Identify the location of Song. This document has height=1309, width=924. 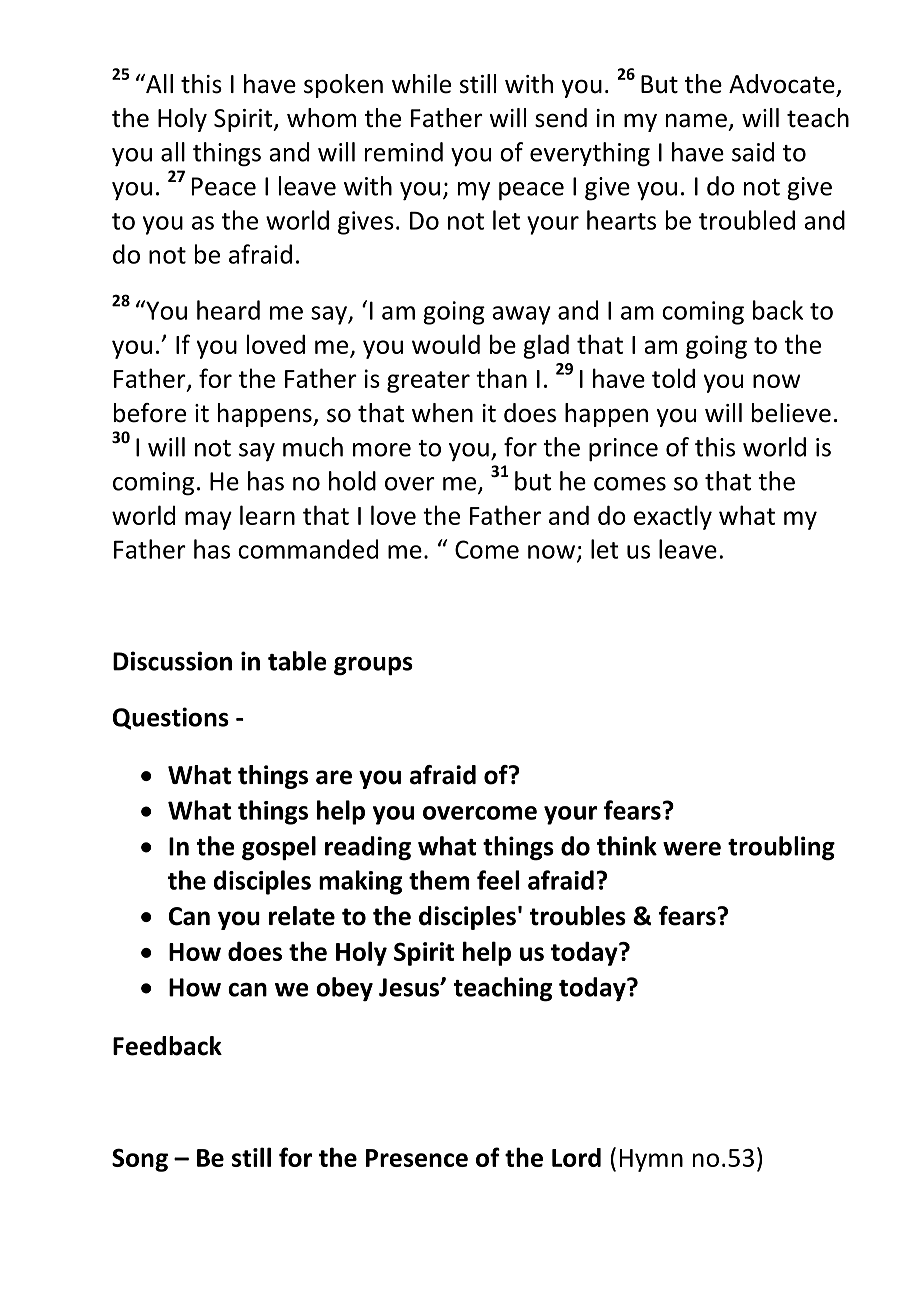
(140, 1160).
